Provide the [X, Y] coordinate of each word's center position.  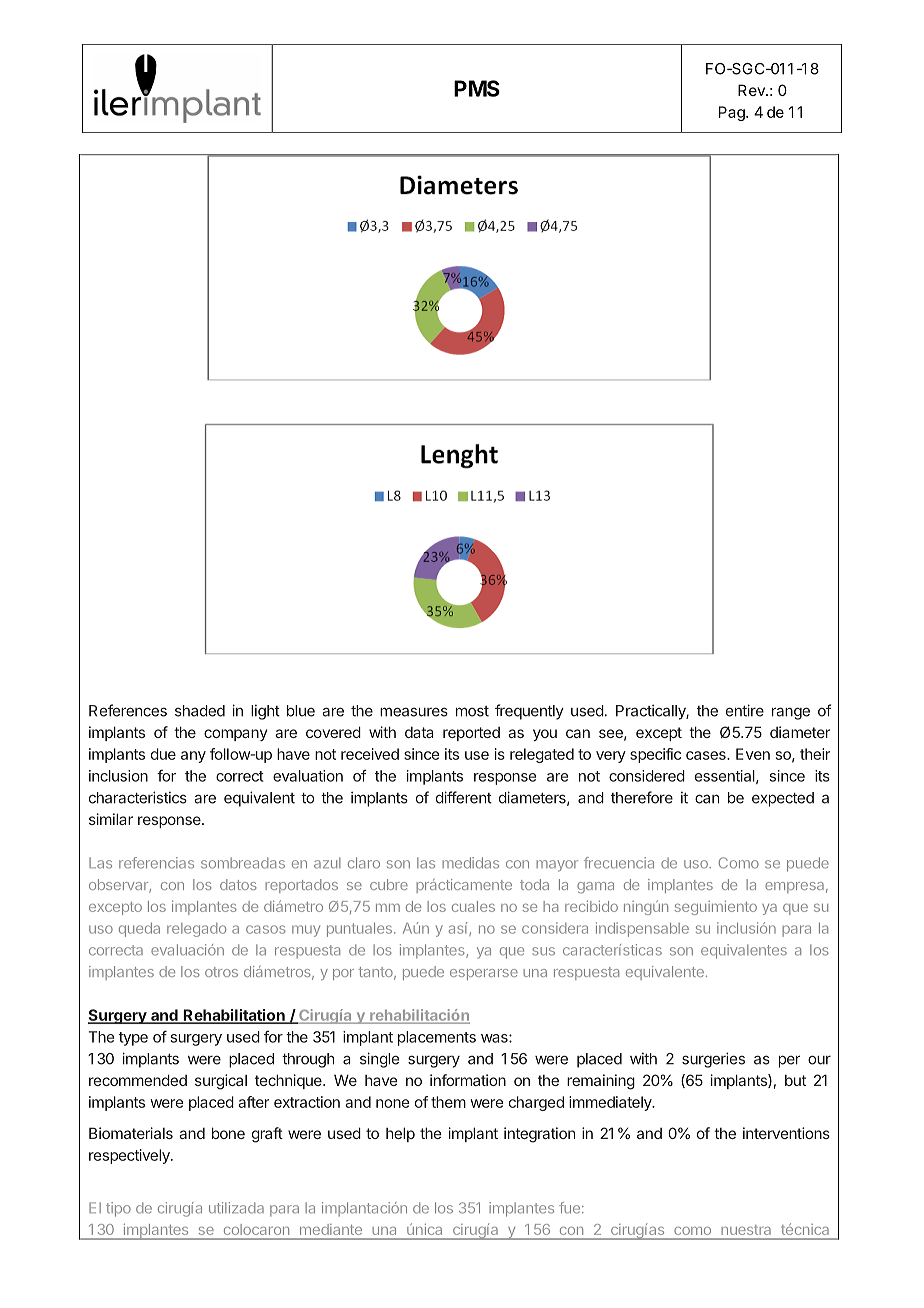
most [472, 711]
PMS [477, 88]
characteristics [138, 797]
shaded [200, 711]
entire [745, 710]
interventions [786, 1133]
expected [783, 799]
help [400, 1134]
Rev [752, 90]
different [464, 797]
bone [228, 1133]
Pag [733, 113]
